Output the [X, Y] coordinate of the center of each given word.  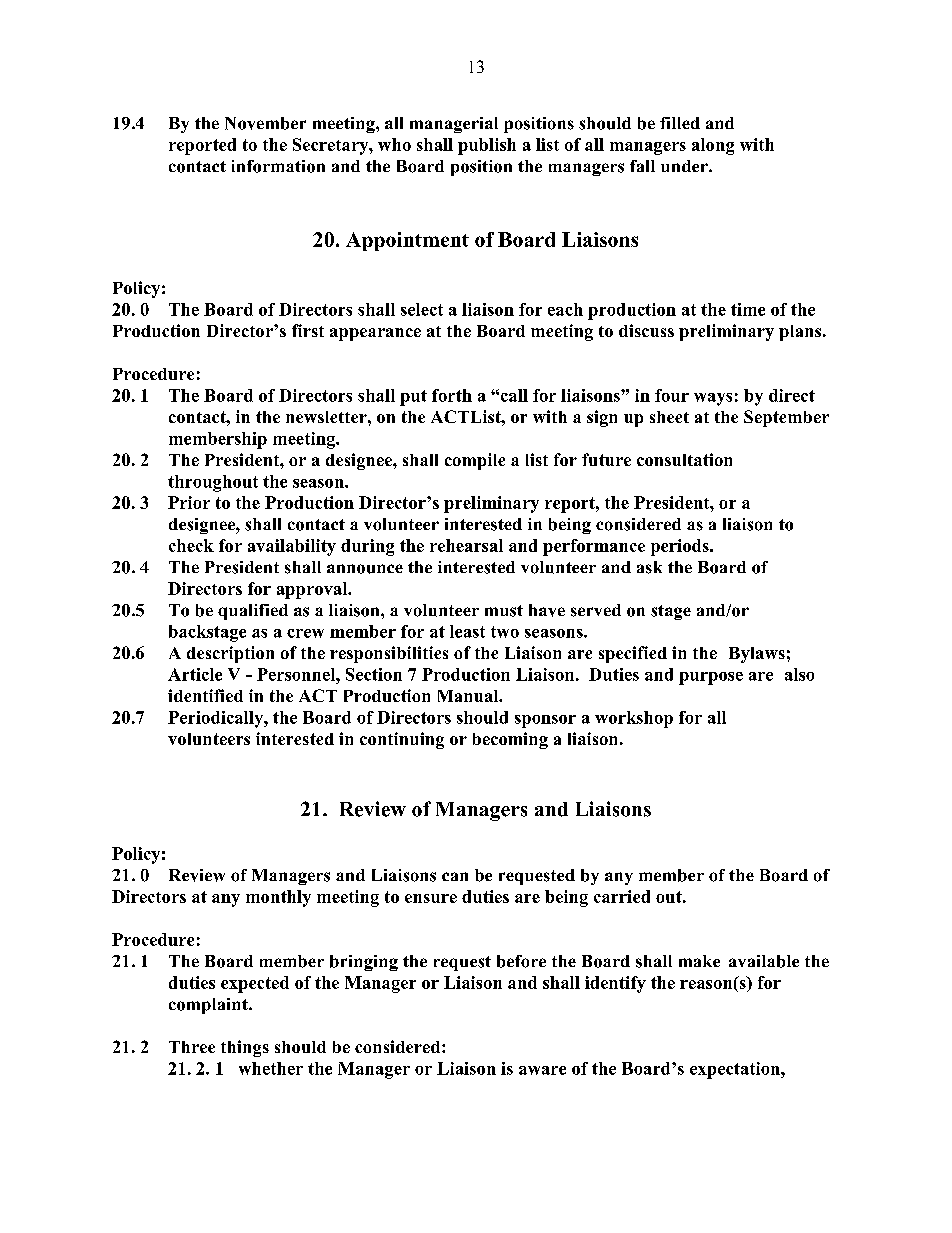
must [504, 611]
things [245, 1048]
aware [542, 1070]
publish [487, 146]
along [713, 146]
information [278, 166]
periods [681, 547]
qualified [253, 612]
